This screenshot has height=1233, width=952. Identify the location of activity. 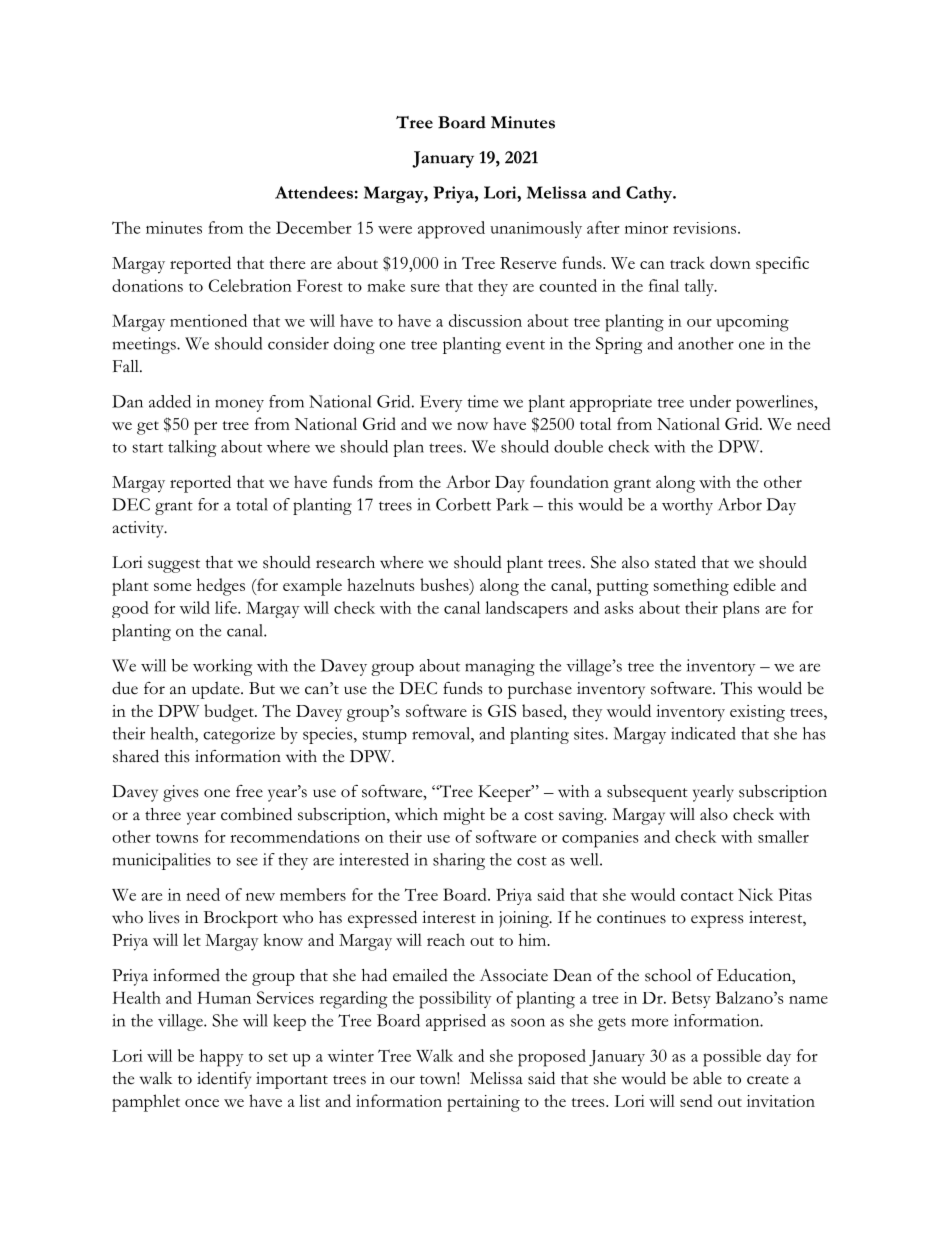
(139, 529).
